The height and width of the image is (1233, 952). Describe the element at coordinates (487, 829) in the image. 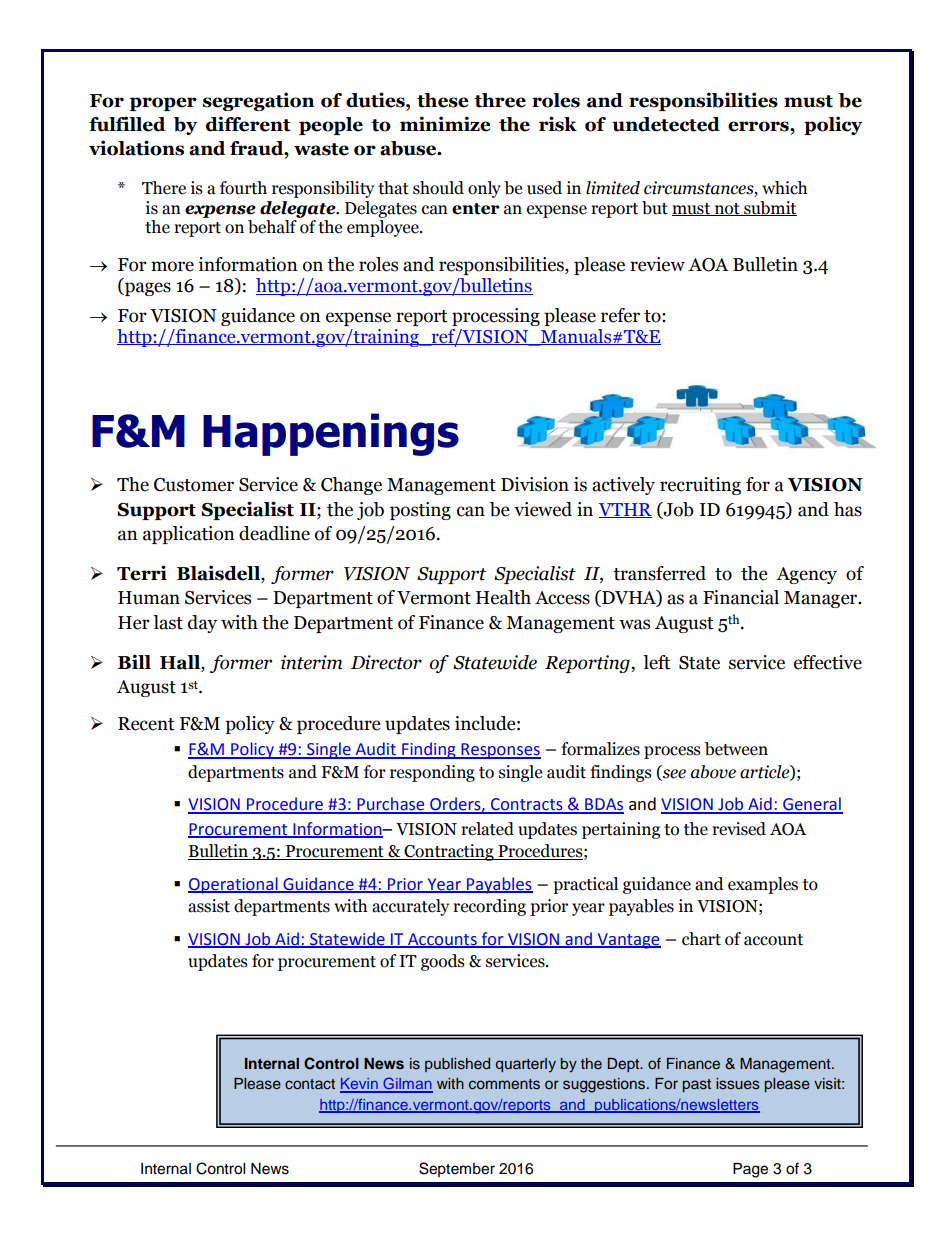

I see `related` at that location.
